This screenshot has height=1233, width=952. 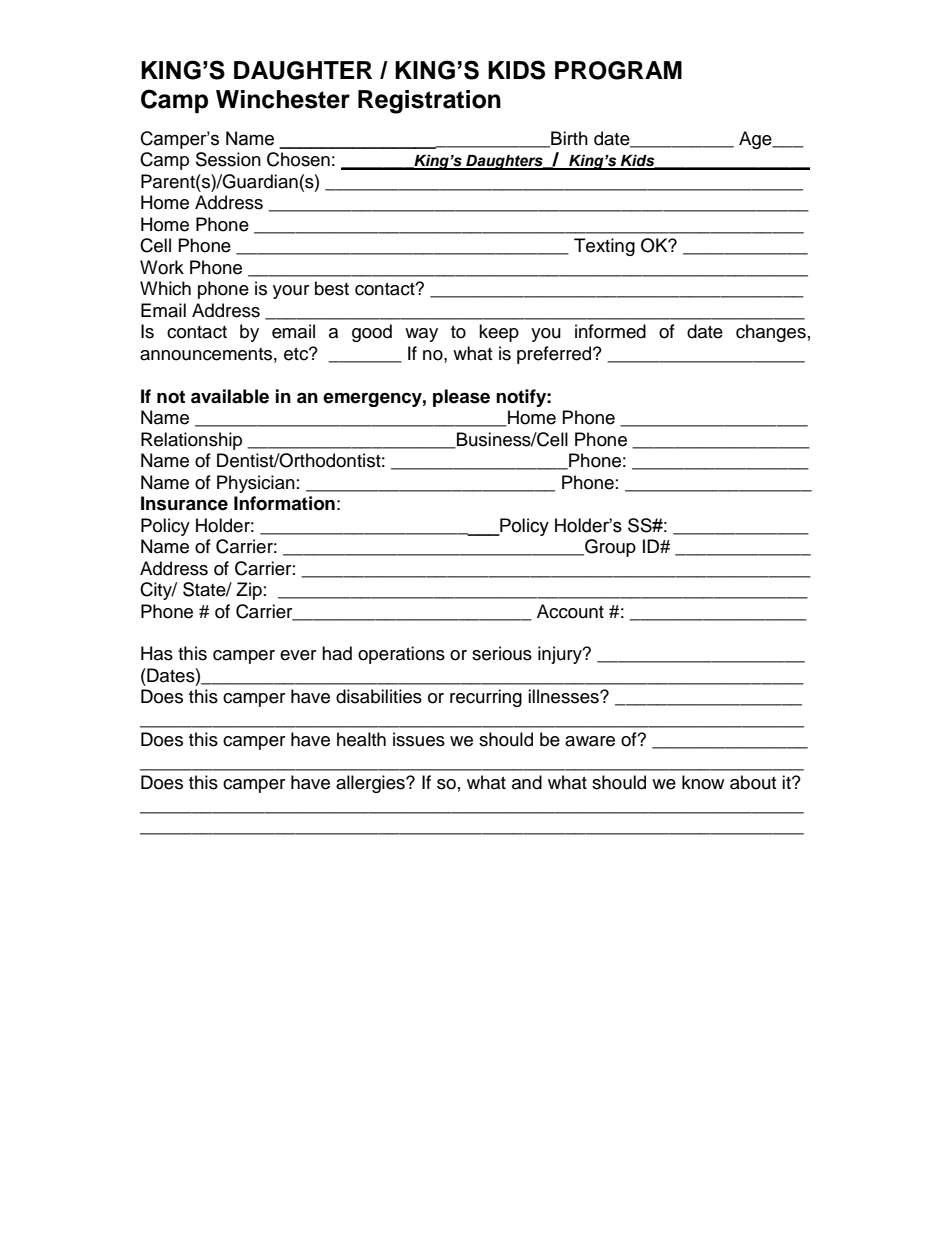 I want to click on Work, so click(x=162, y=267).
